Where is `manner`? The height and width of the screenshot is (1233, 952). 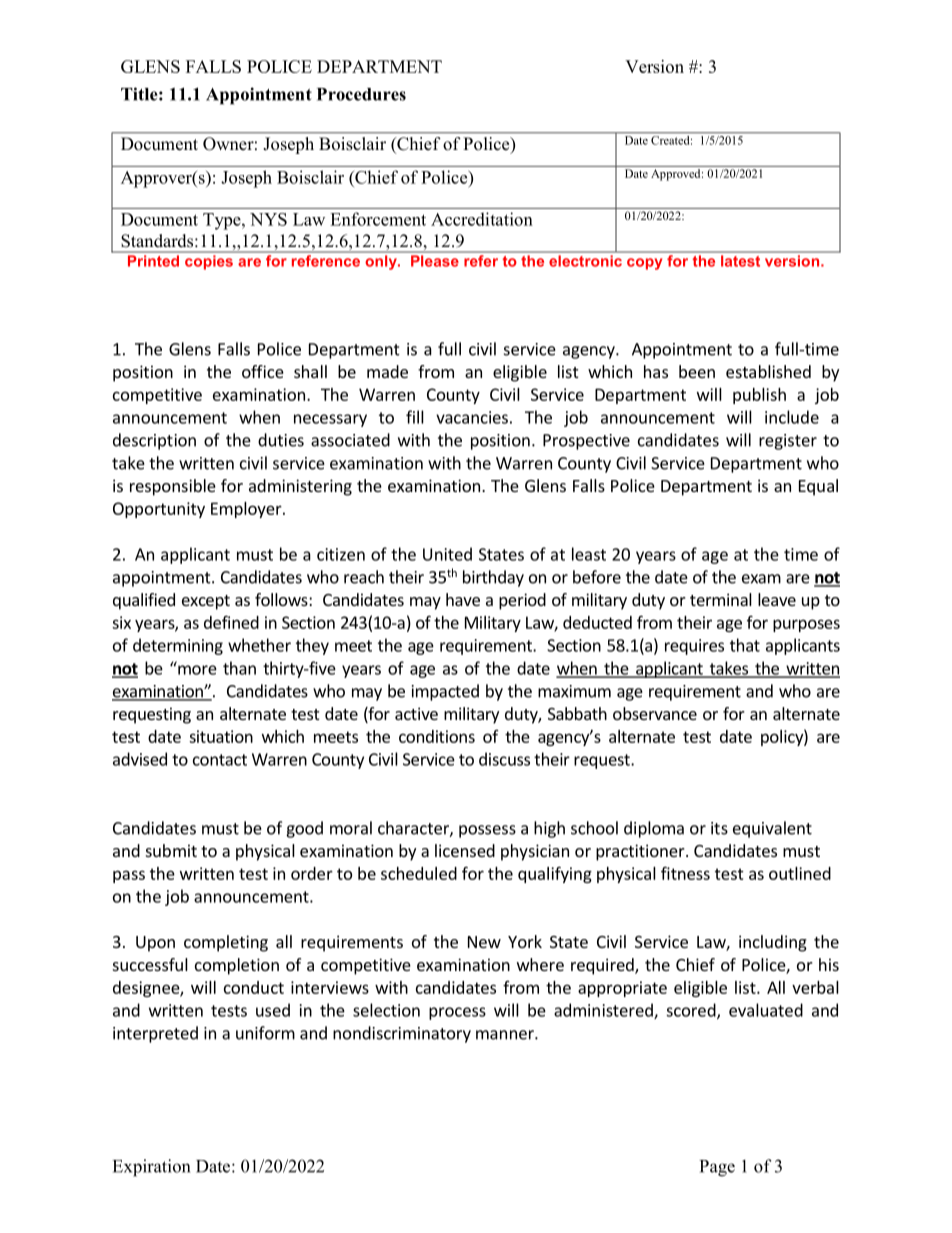 manner is located at coordinates (506, 1035).
